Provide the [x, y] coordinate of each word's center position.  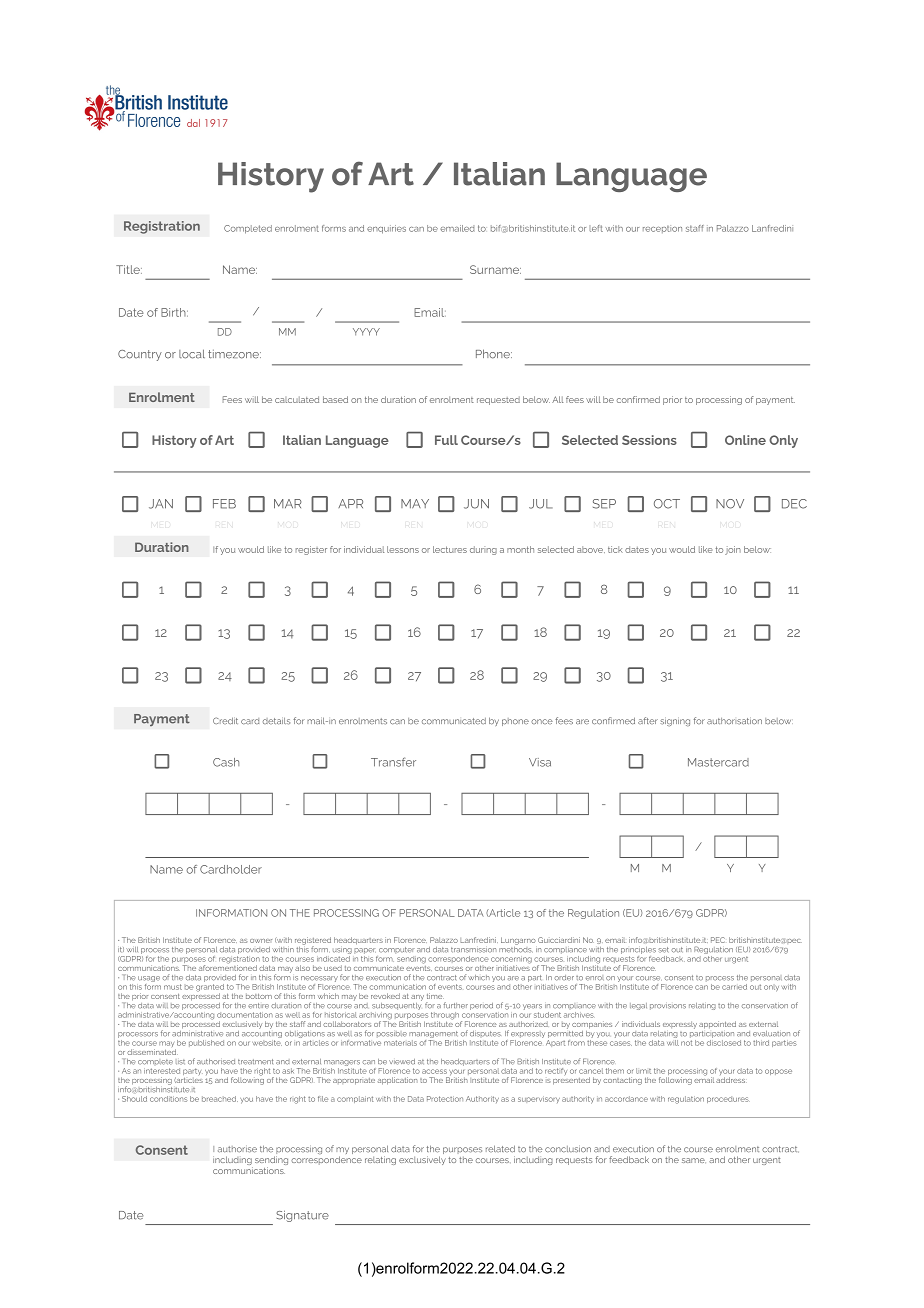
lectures [450, 549]
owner [261, 941]
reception [662, 229]
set [663, 950]
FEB [224, 504]
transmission [474, 950]
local [192, 354]
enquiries [386, 229]
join [733, 550]
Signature [302, 1216]
